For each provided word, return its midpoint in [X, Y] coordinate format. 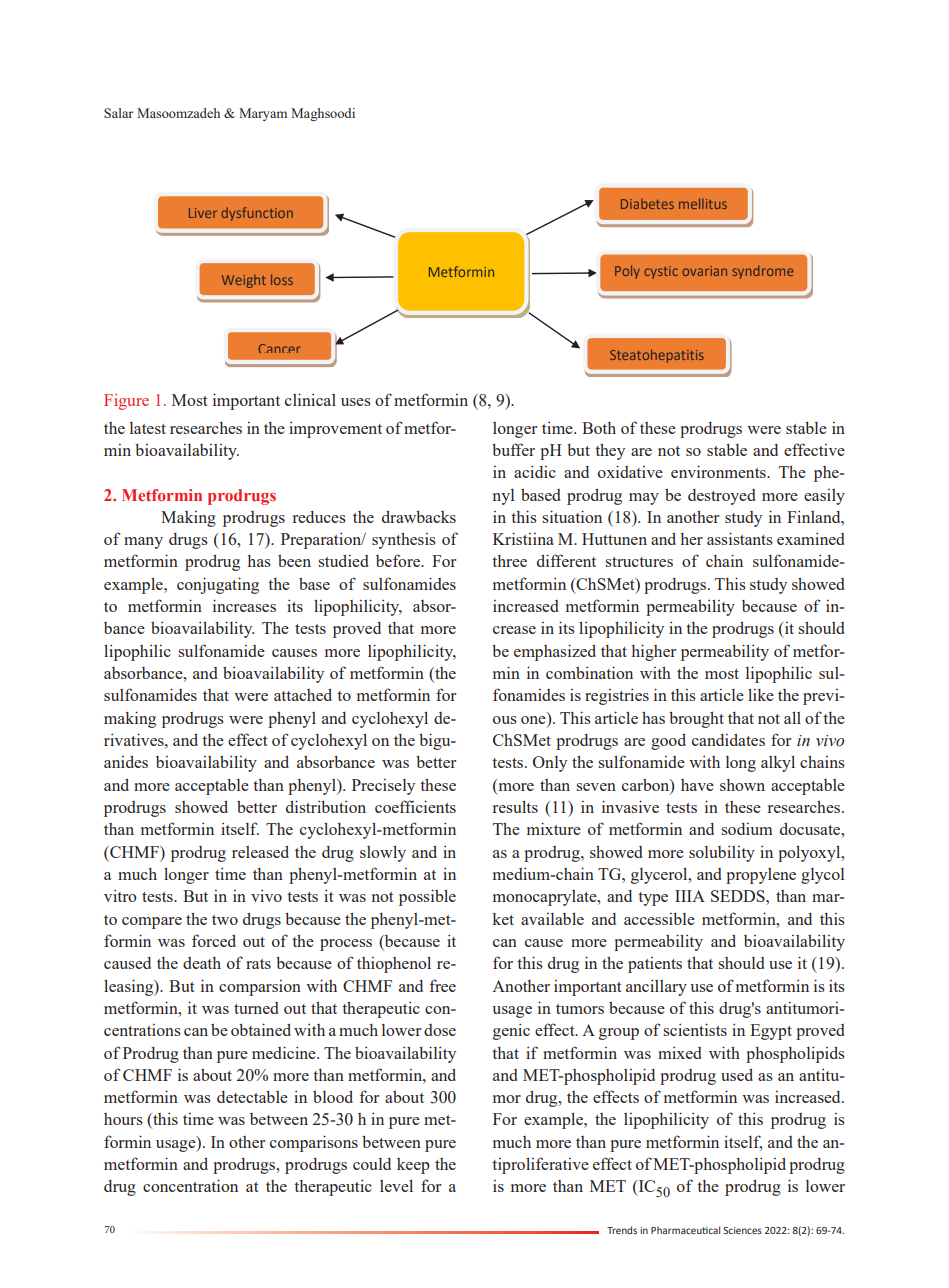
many [143, 543]
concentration [190, 1185]
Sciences [742, 1230]
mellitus [703, 203]
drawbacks [419, 516]
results [515, 806]
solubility [722, 853]
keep [413, 1166]
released [260, 851]
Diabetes [647, 204]
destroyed [721, 497]
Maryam [263, 114]
